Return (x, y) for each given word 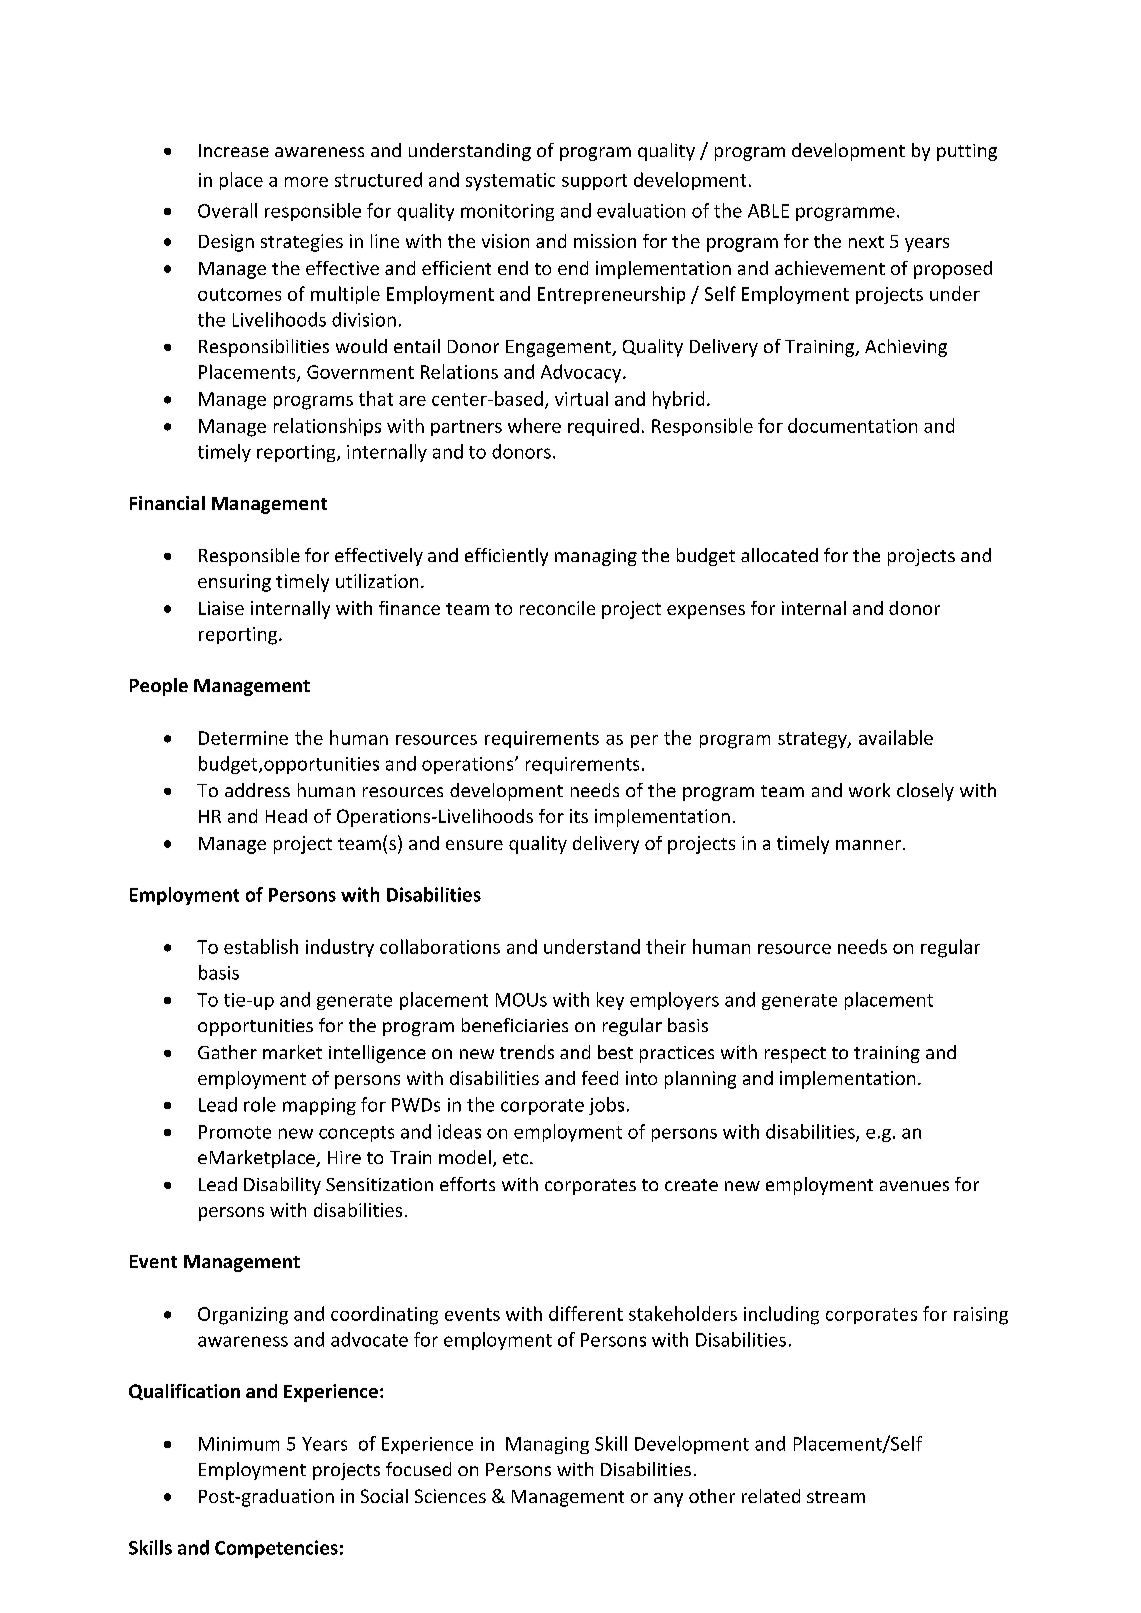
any (668, 1500)
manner (870, 845)
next (866, 242)
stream (836, 1497)
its (579, 816)
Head (286, 816)
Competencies (276, 1549)
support (594, 182)
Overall (227, 210)
